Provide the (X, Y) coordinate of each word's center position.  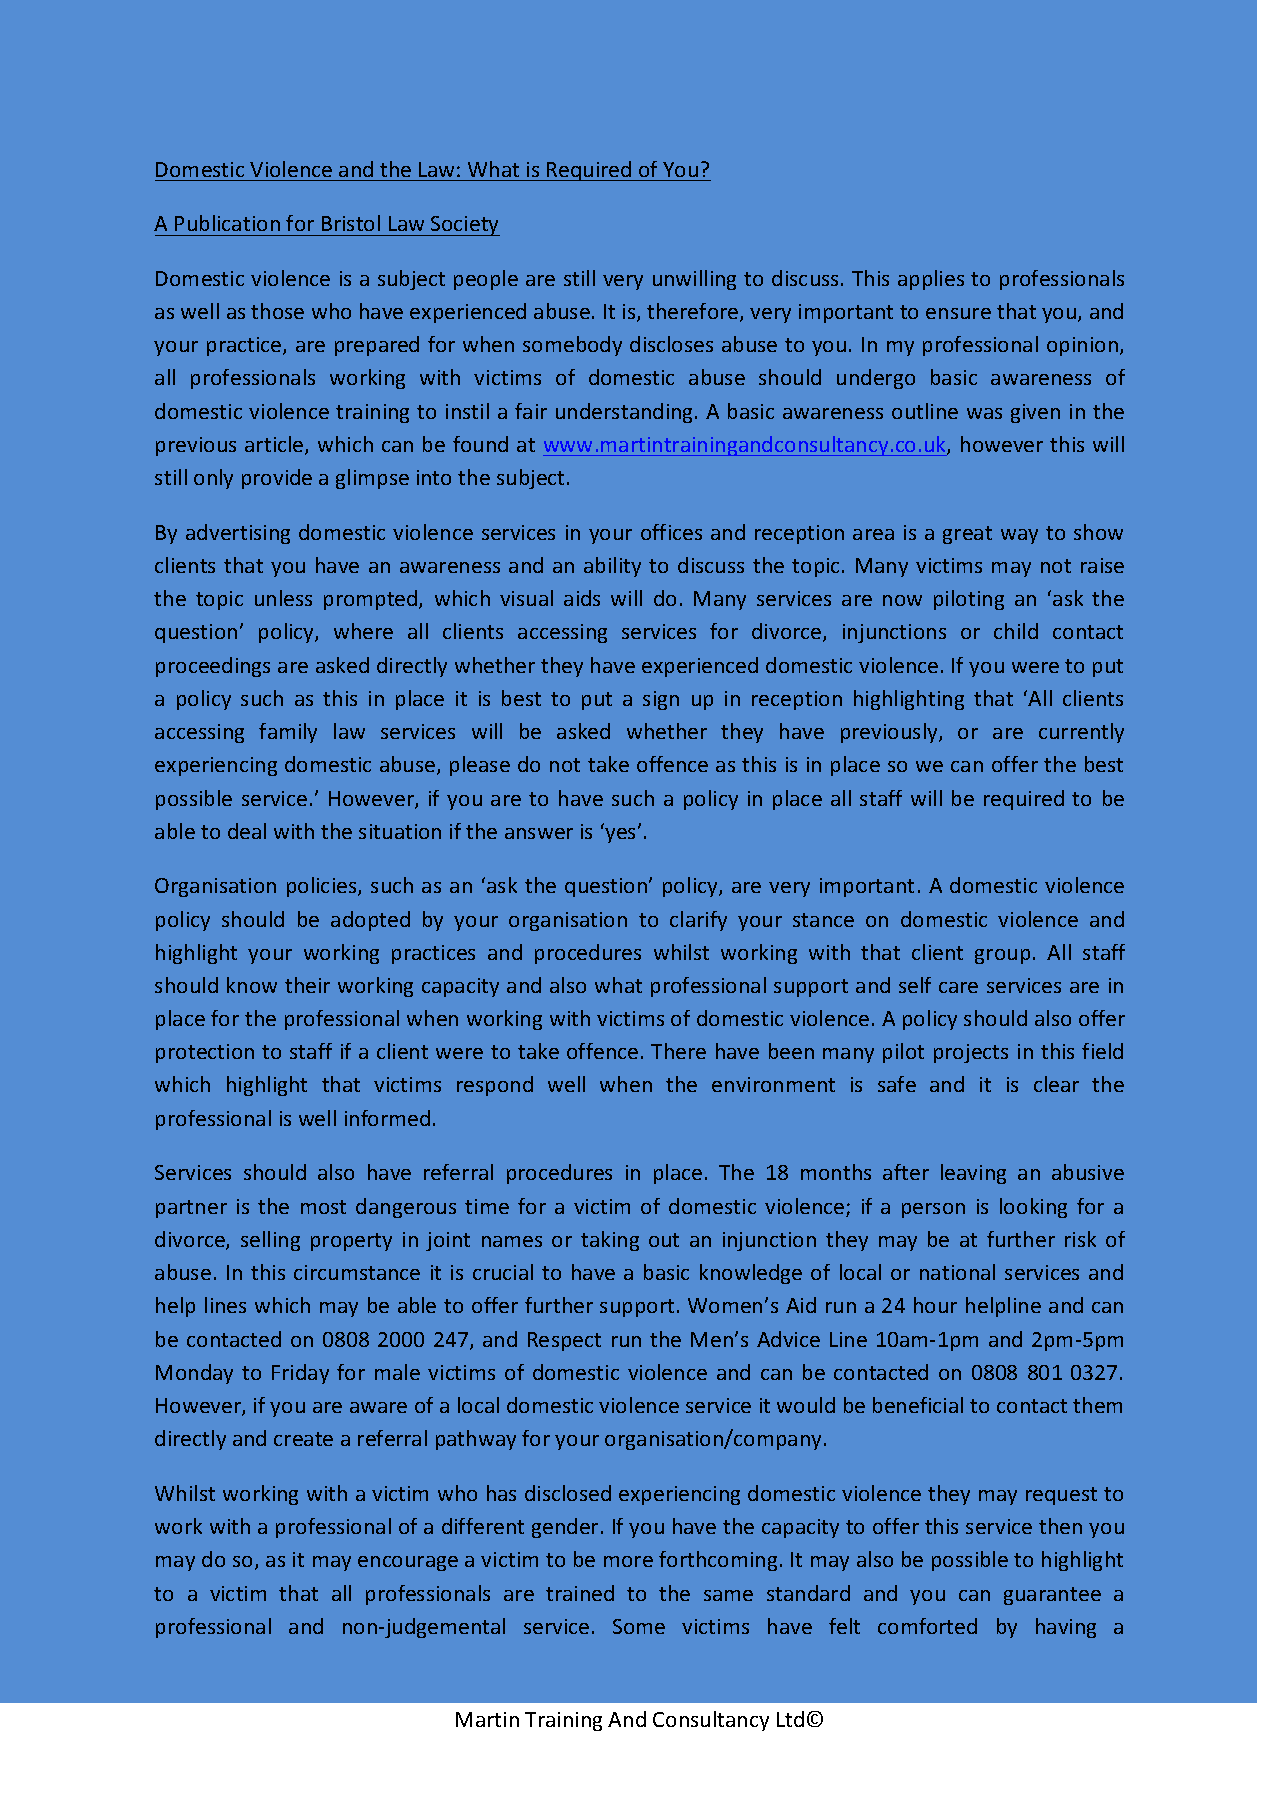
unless (283, 598)
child (1016, 631)
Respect (564, 1341)
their (307, 985)
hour (935, 1305)
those (277, 311)
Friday (300, 1374)
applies (931, 280)
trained (580, 1593)
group (1002, 956)
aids (582, 598)
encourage (408, 1563)
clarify (698, 921)
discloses (671, 344)
